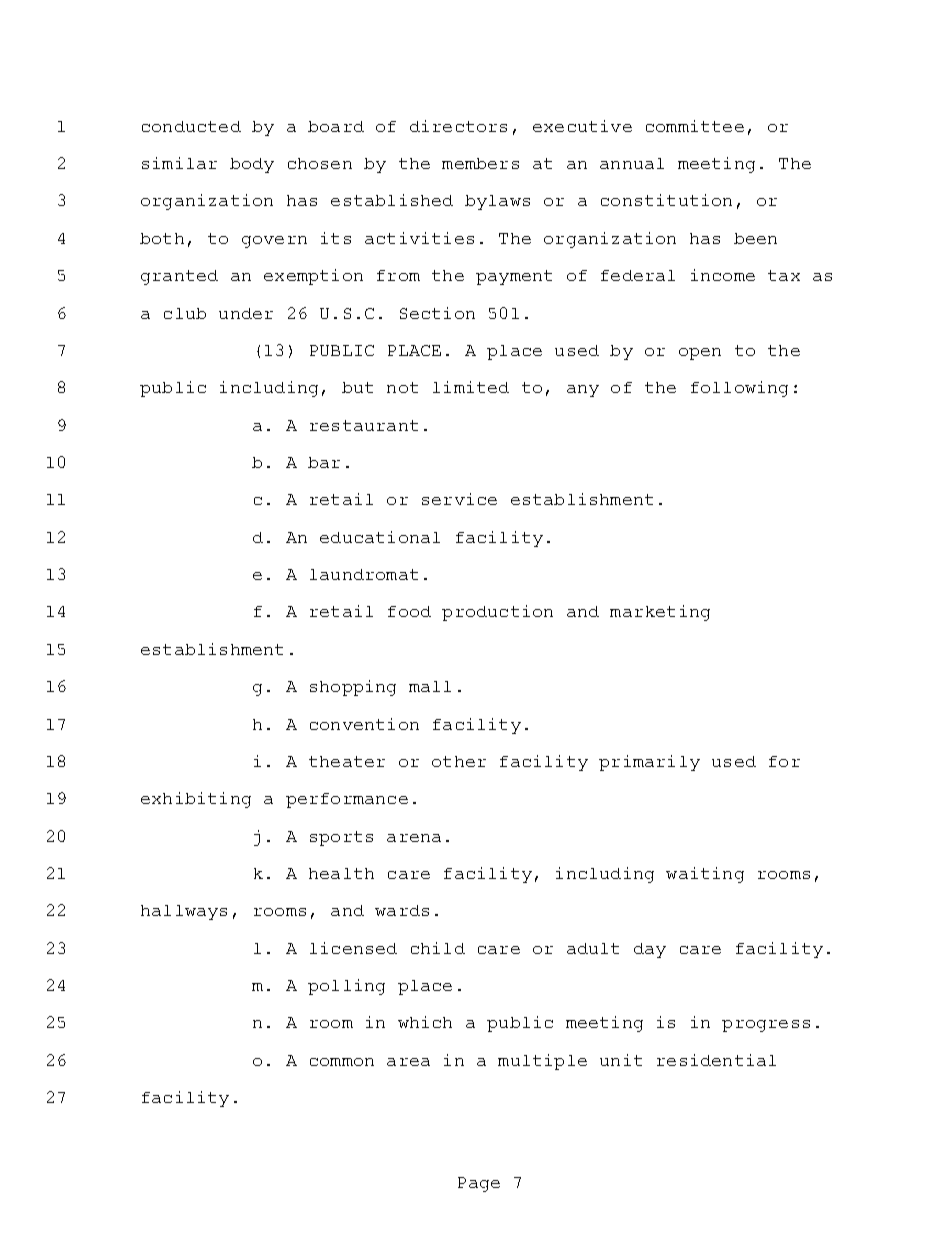 The height and width of the screenshot is (1233, 952). What do you see at coordinates (695, 126) in the screenshot?
I see `committee` at bounding box center [695, 126].
